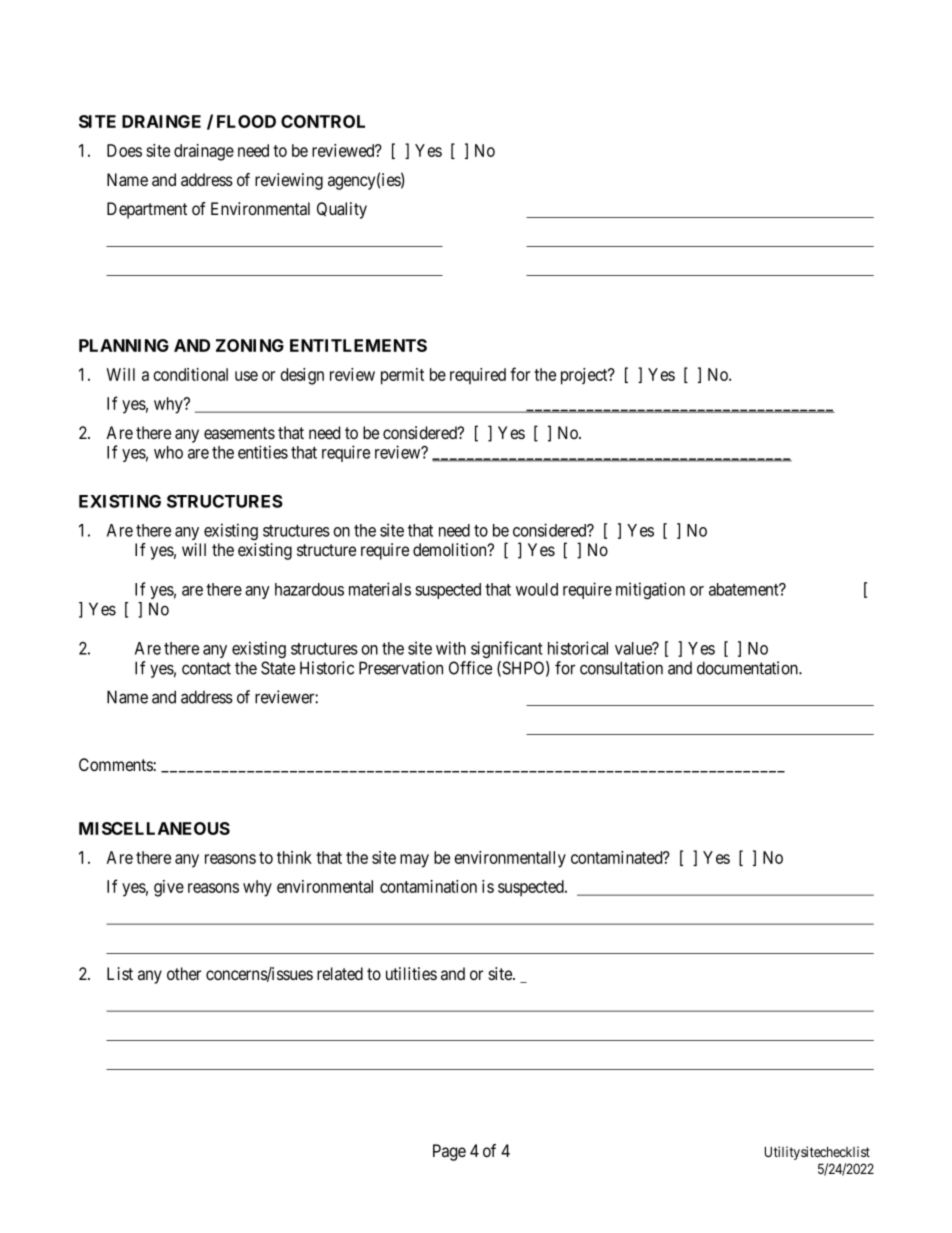 This document has width=952, height=1233. What do you see at coordinates (206, 668) in the document?
I see `contact` at bounding box center [206, 668].
